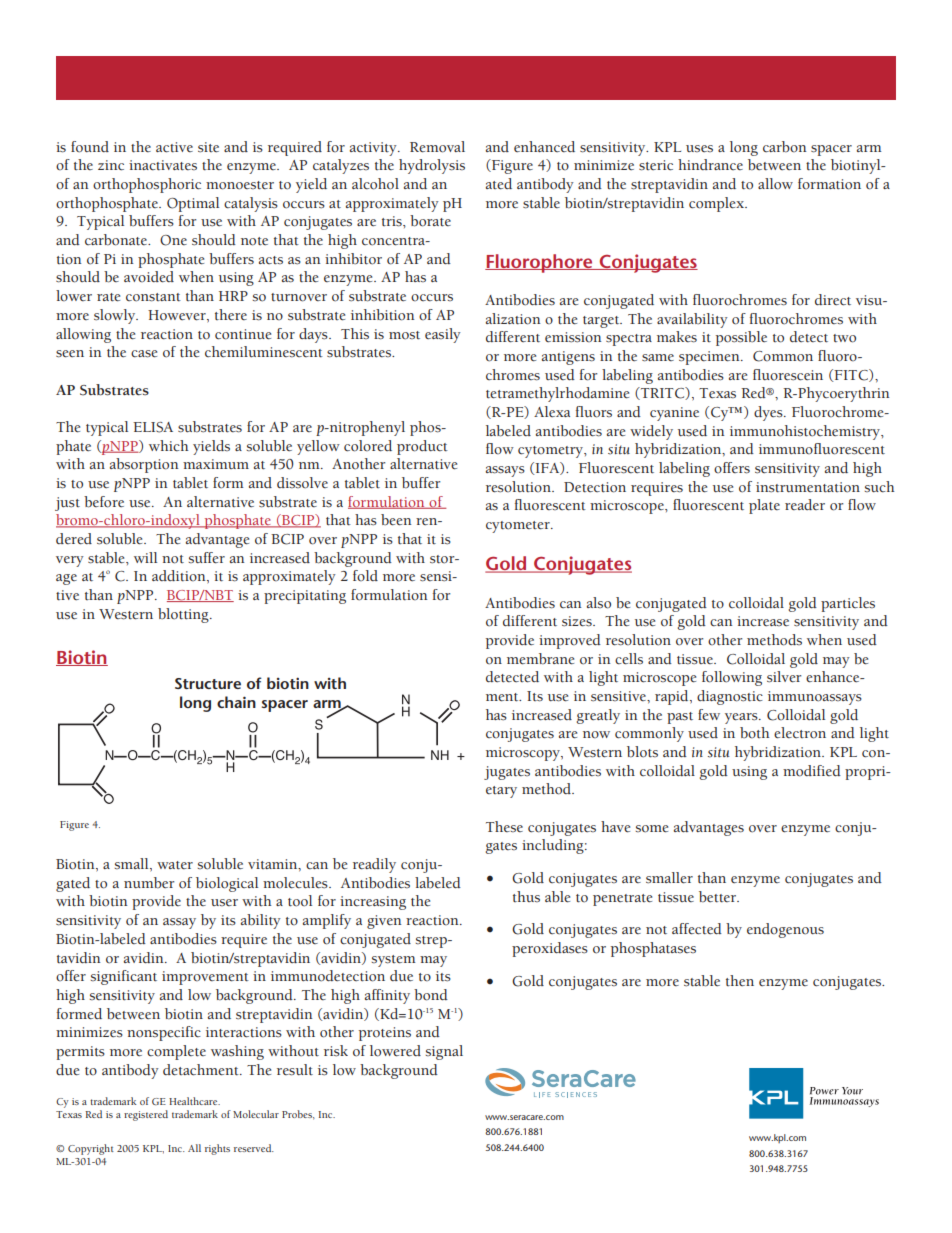  I want to click on electron, so click(800, 733).
